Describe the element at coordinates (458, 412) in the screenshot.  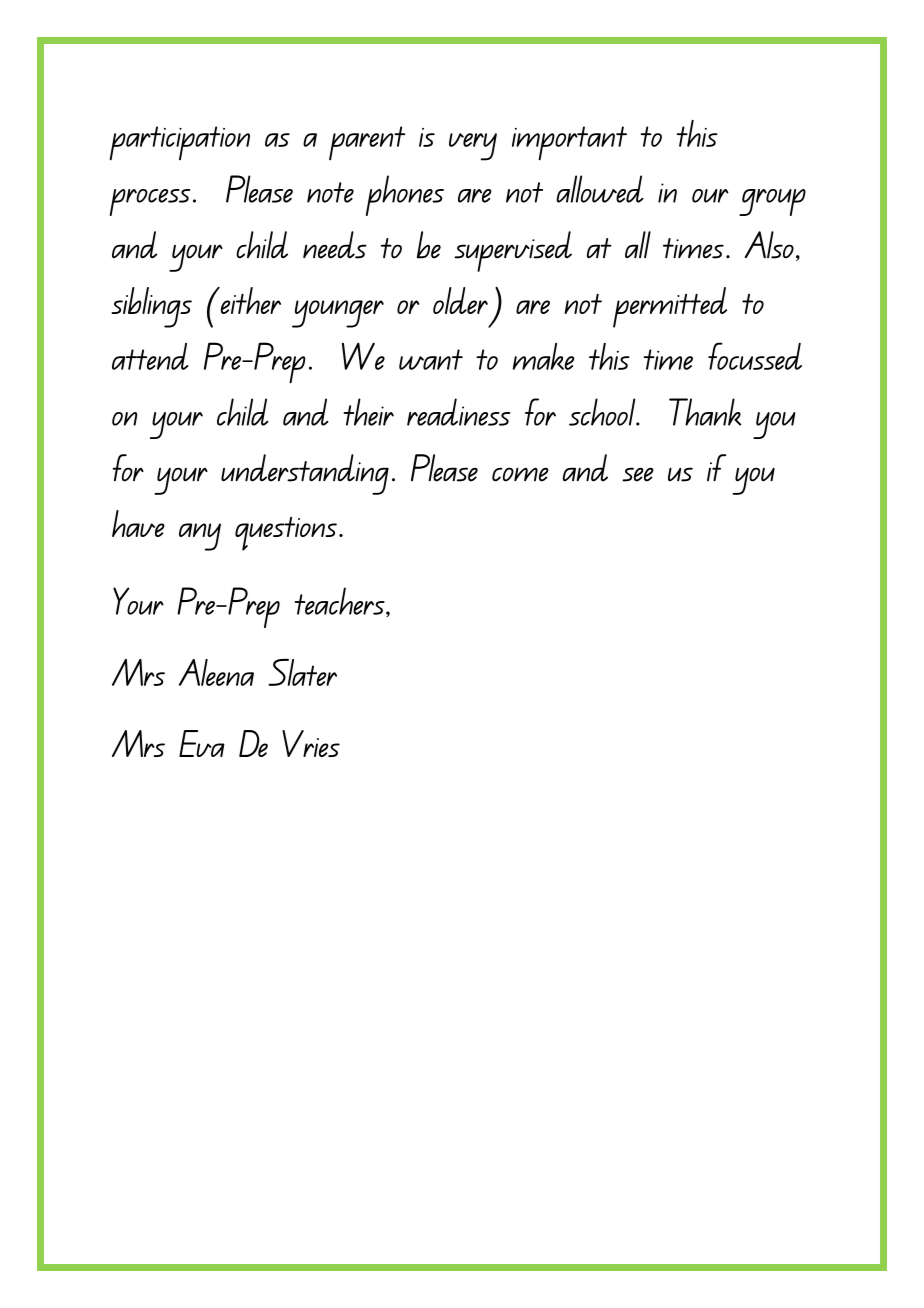
I see `readiness` at that location.
